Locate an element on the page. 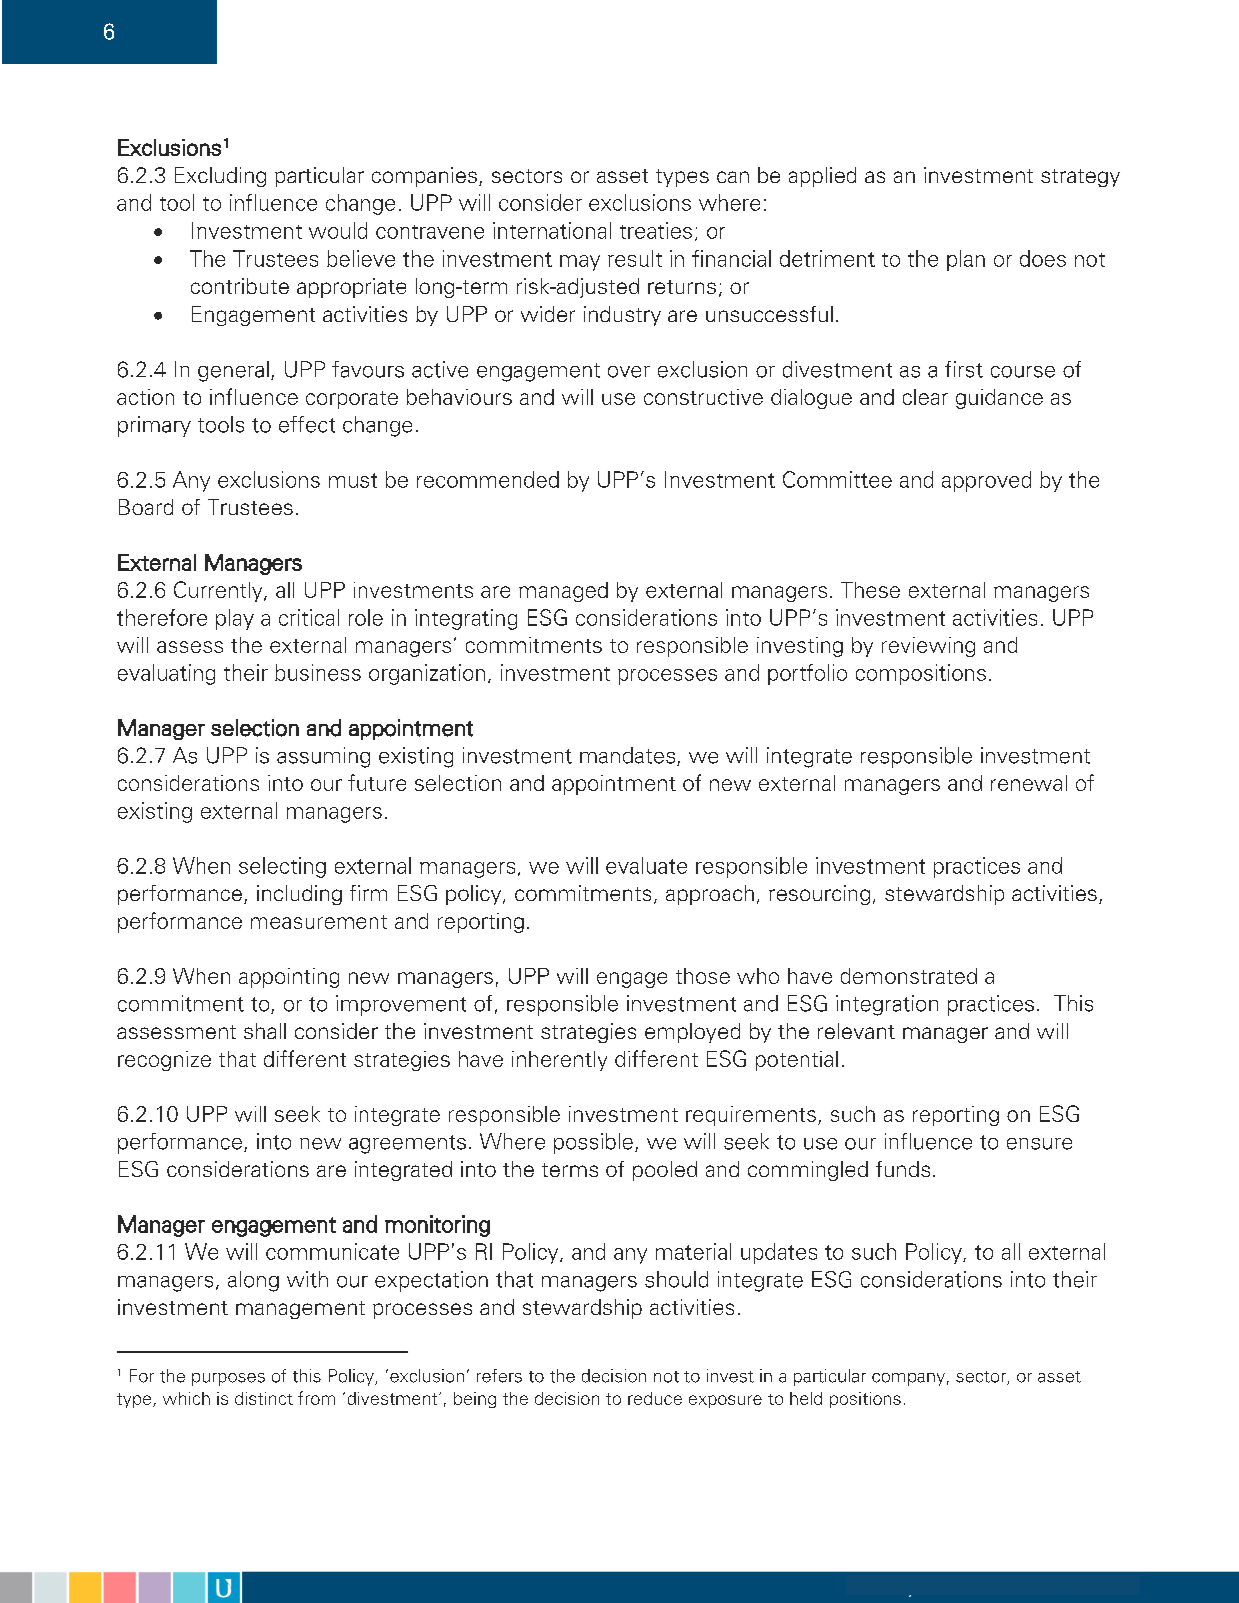 Image resolution: width=1239 pixels, height=1603 pixels. Excluding is located at coordinates (220, 177).
